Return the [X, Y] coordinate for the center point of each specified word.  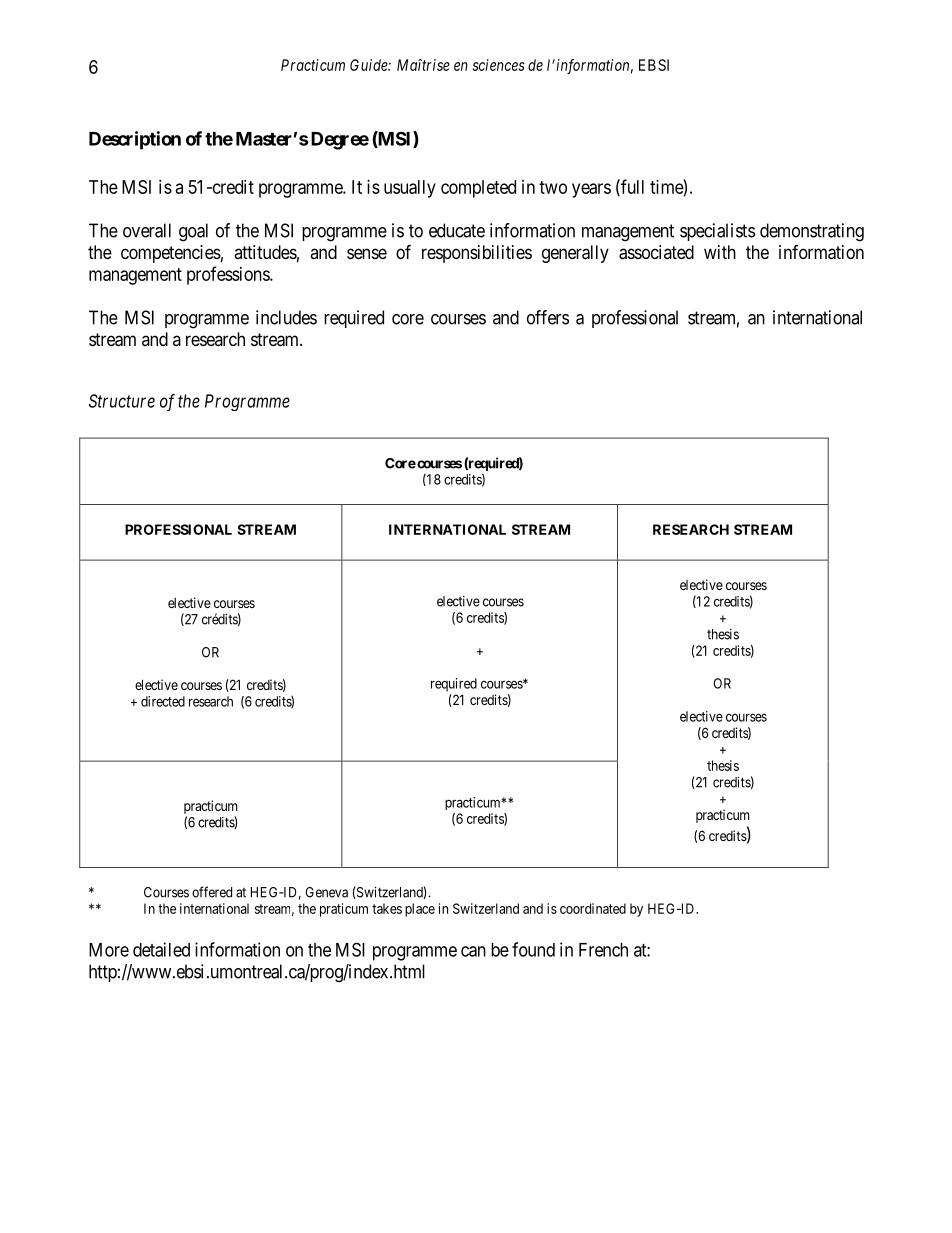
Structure [122, 401]
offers [548, 317]
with [720, 252]
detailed [161, 949]
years [591, 190]
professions [229, 275]
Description [135, 140]
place [420, 910]
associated [656, 252]
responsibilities [477, 254]
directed [163, 701]
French [603, 950]
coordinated [593, 908]
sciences [499, 65]
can [473, 951]
